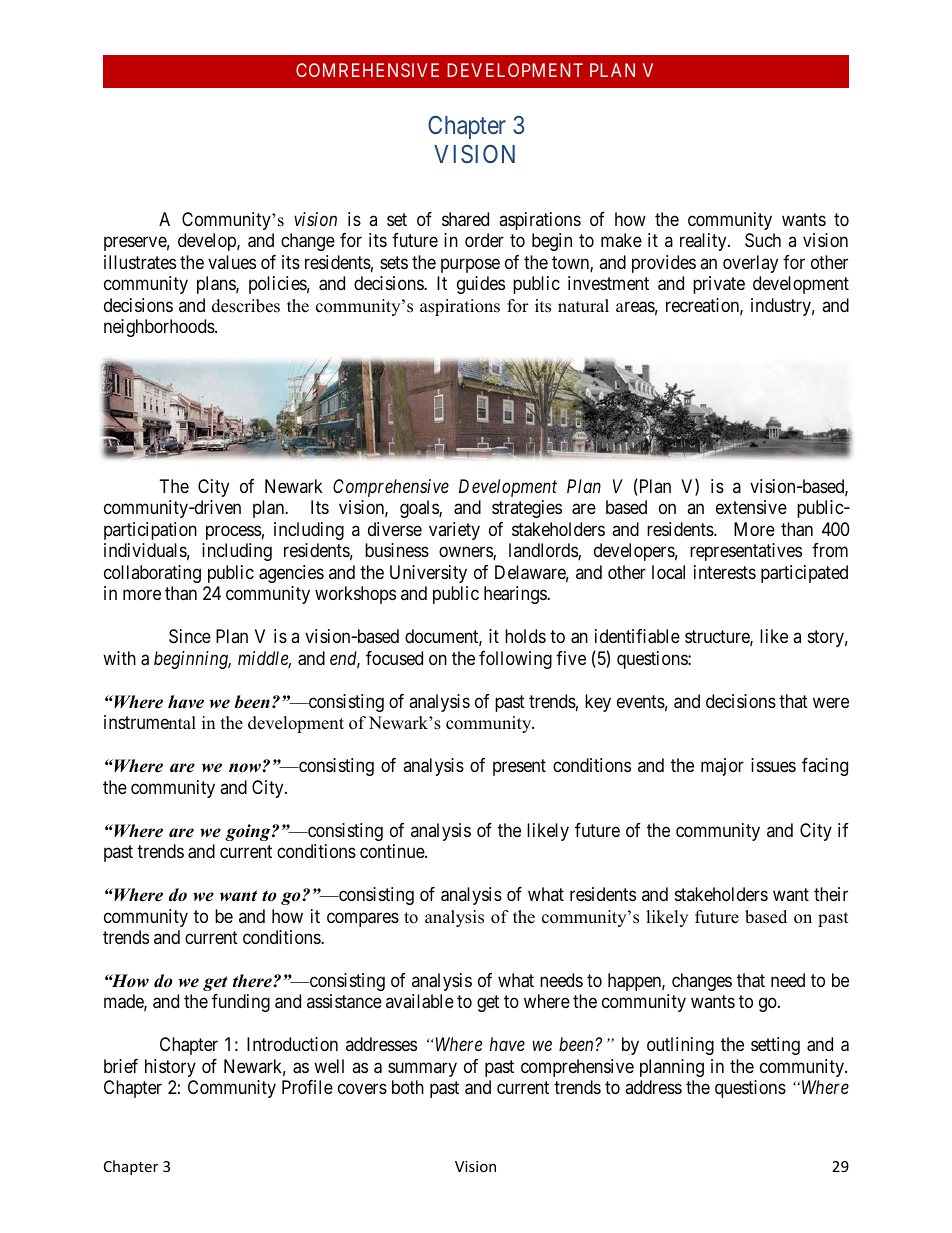 This document has width=952, height=1233. I want to click on summary, so click(422, 1069).
